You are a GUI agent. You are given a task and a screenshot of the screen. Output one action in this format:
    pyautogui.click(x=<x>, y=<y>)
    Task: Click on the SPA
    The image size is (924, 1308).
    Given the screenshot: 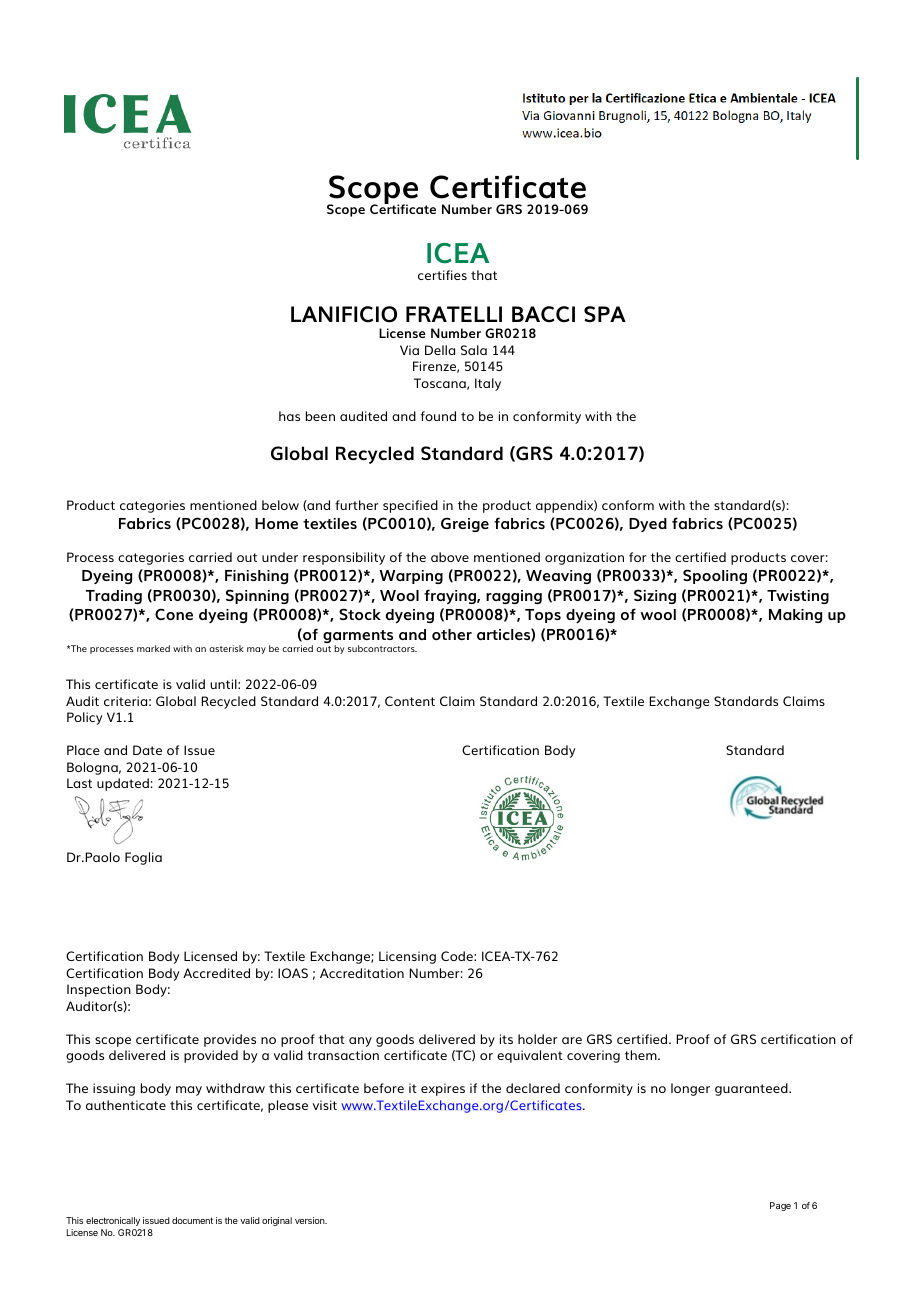 What is the action you would take?
    pyautogui.click(x=605, y=314)
